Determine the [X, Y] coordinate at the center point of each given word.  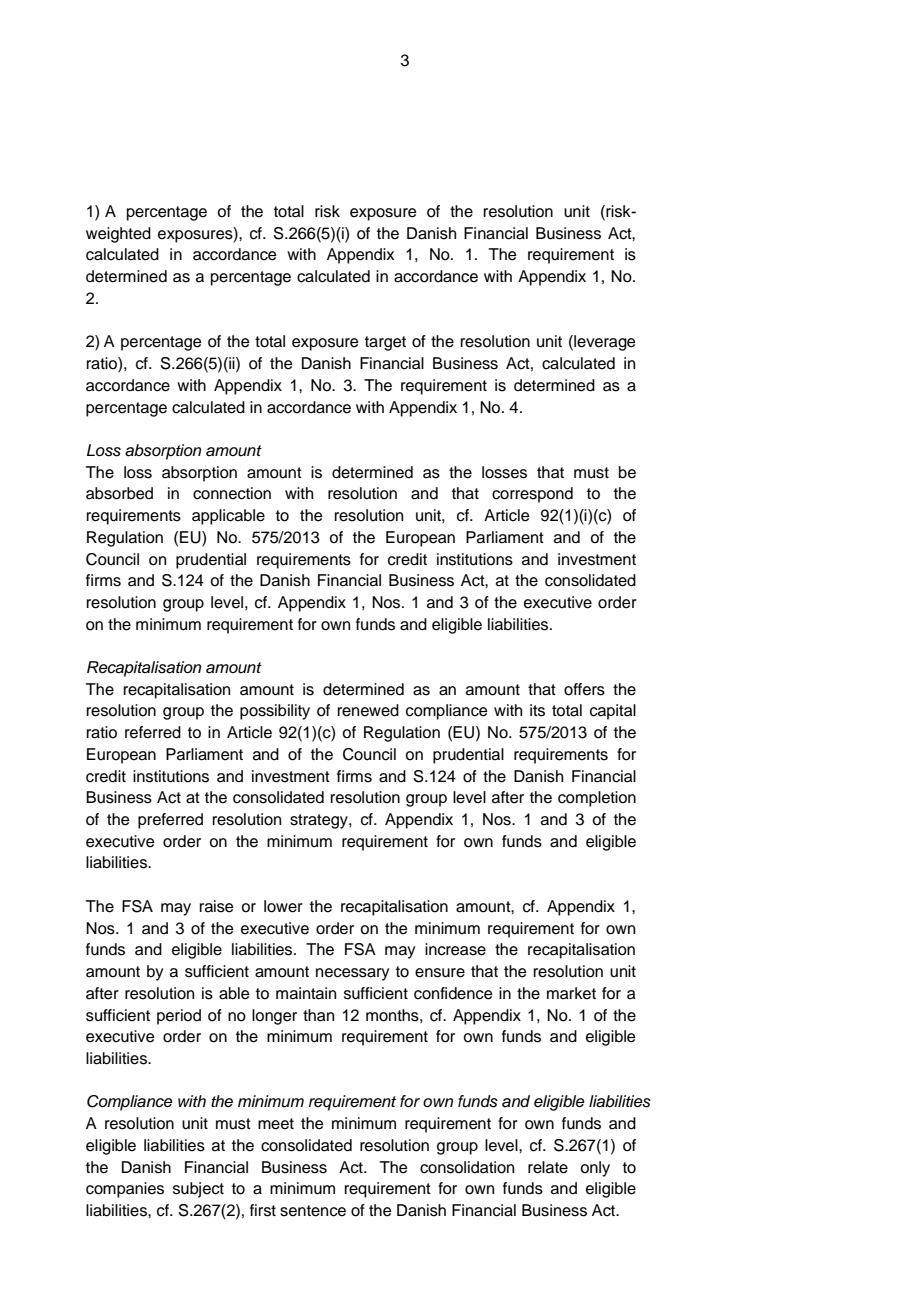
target [385, 343]
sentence [313, 1211]
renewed [368, 710]
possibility [275, 712]
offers [584, 689]
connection [232, 493]
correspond [532, 495]
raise [217, 906]
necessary [352, 974]
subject [198, 1190]
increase [455, 949]
